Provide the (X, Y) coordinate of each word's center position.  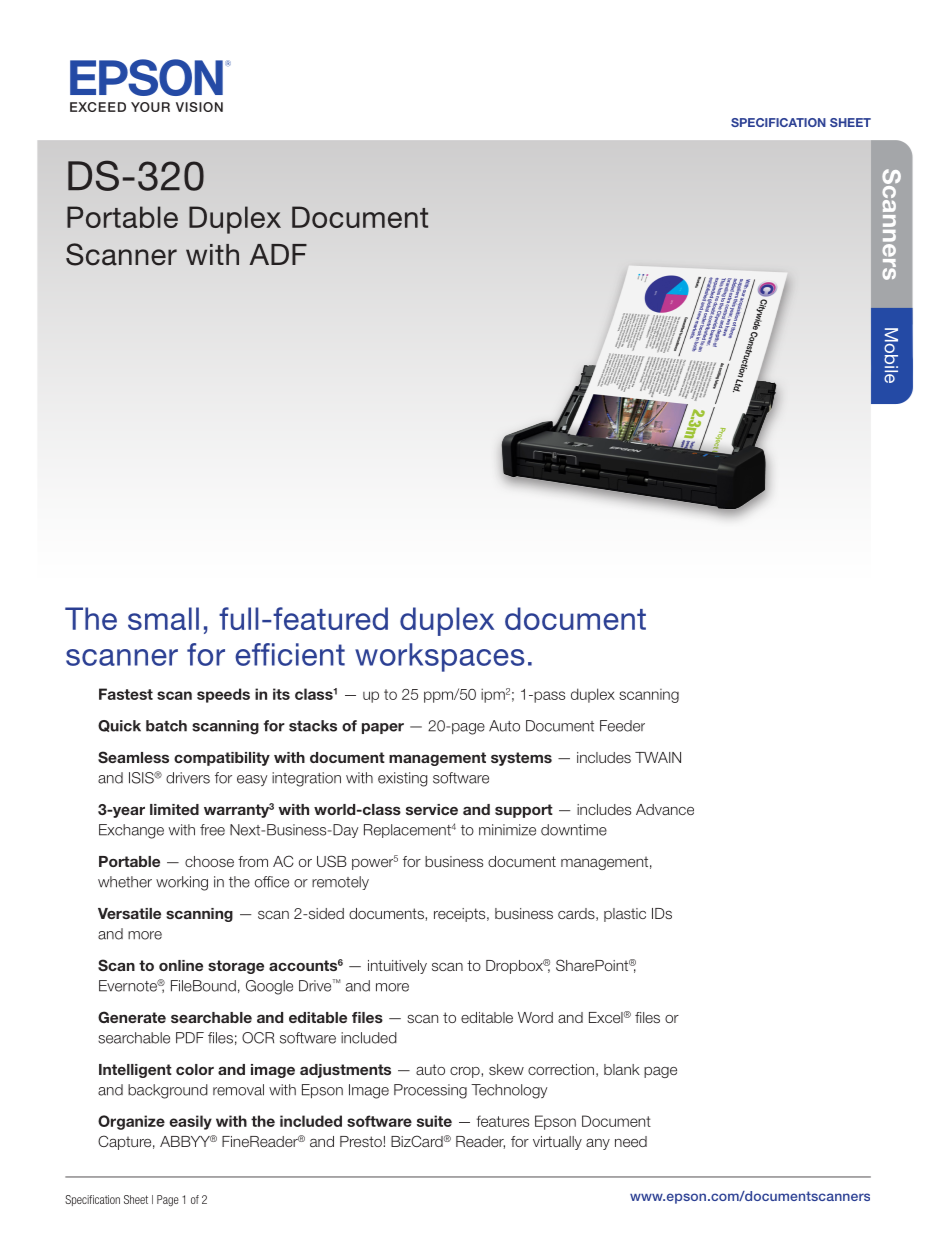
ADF (278, 254)
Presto (362, 1141)
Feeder (622, 726)
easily (190, 1122)
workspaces (440, 657)
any (598, 1144)
